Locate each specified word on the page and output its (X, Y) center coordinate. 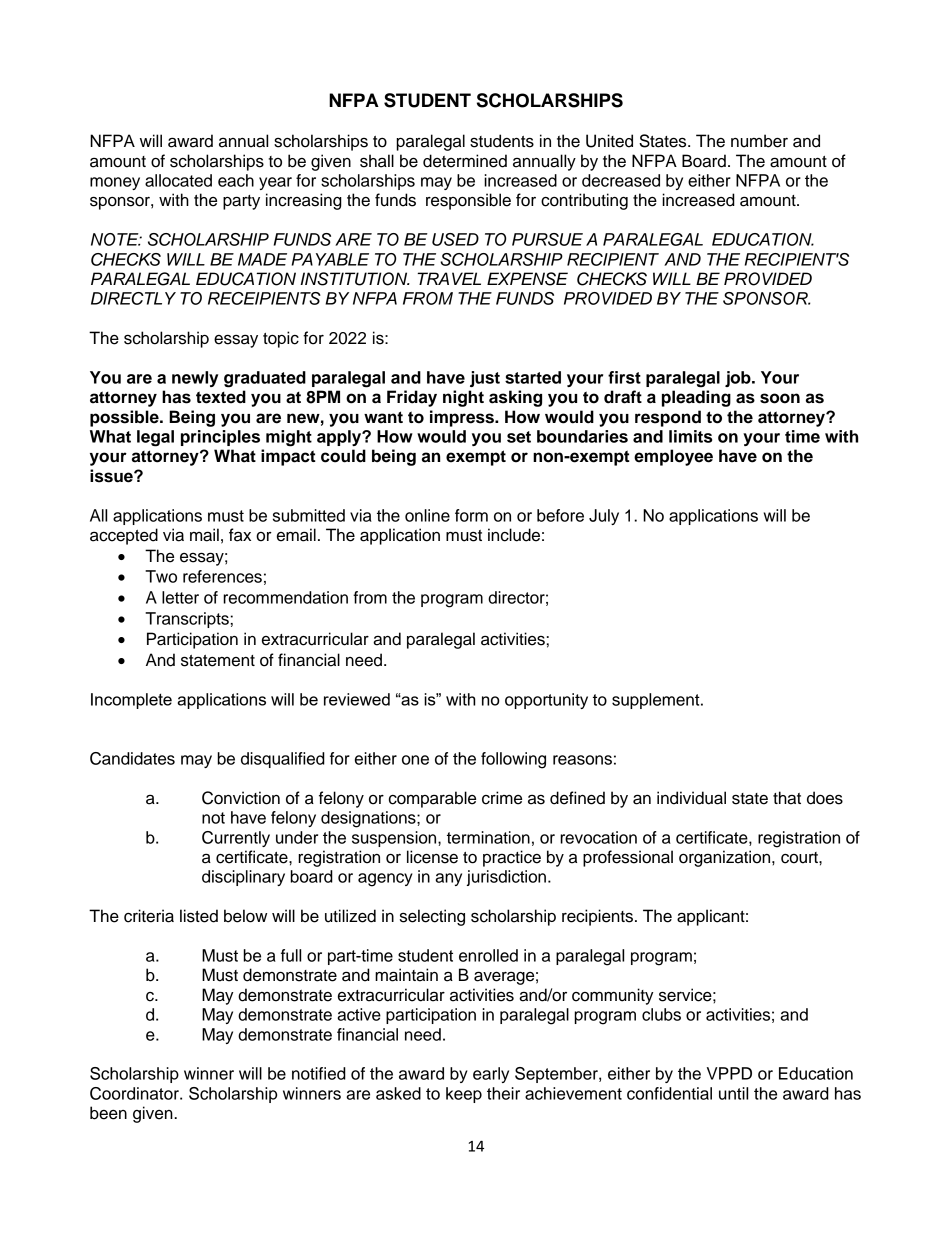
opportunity (546, 701)
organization (726, 858)
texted (221, 397)
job (739, 379)
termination (488, 837)
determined (465, 161)
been (108, 1113)
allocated (178, 180)
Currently (236, 839)
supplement (657, 701)
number (759, 141)
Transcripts (187, 620)
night (463, 398)
